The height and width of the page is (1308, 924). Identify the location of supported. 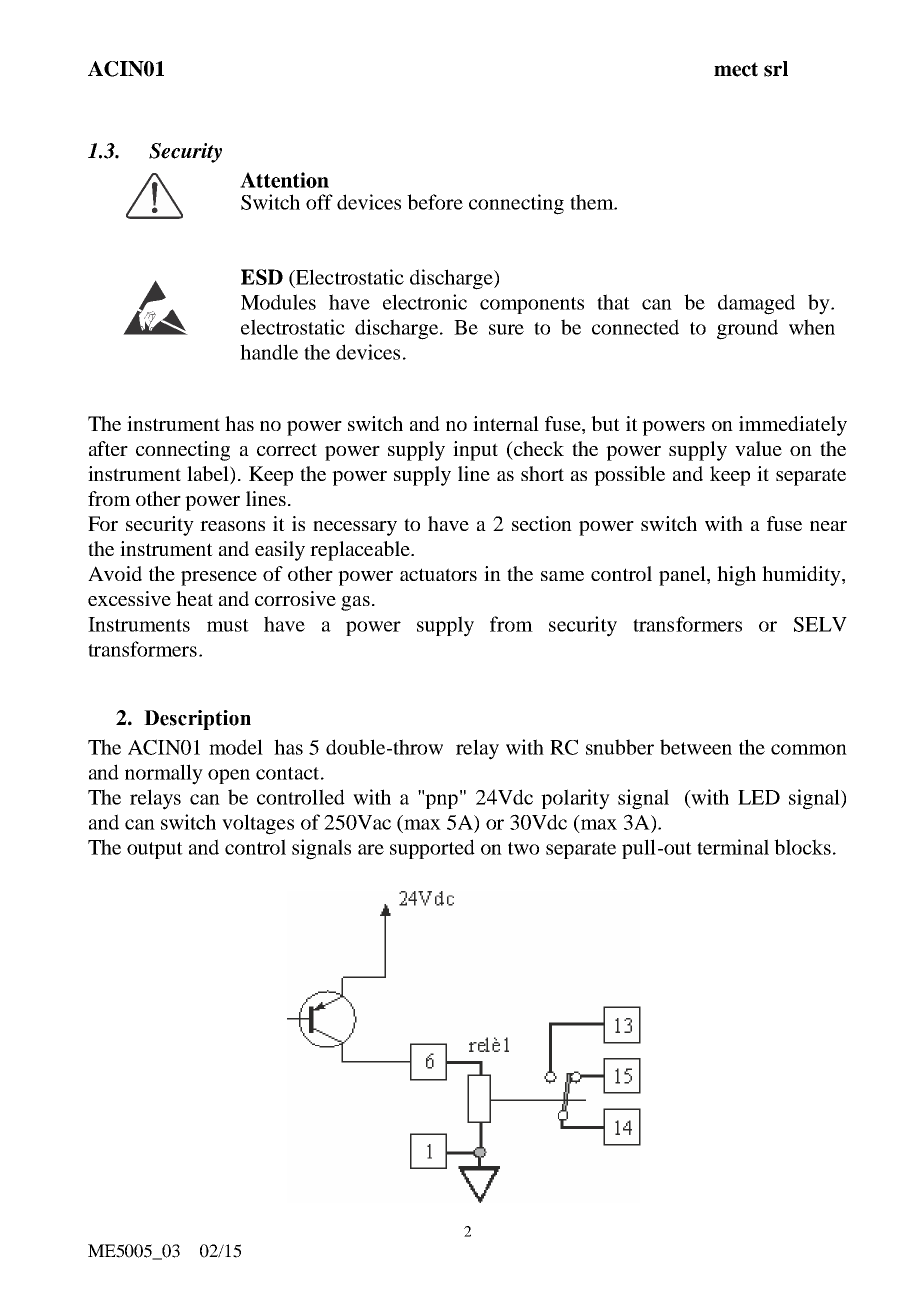
(432, 849).
